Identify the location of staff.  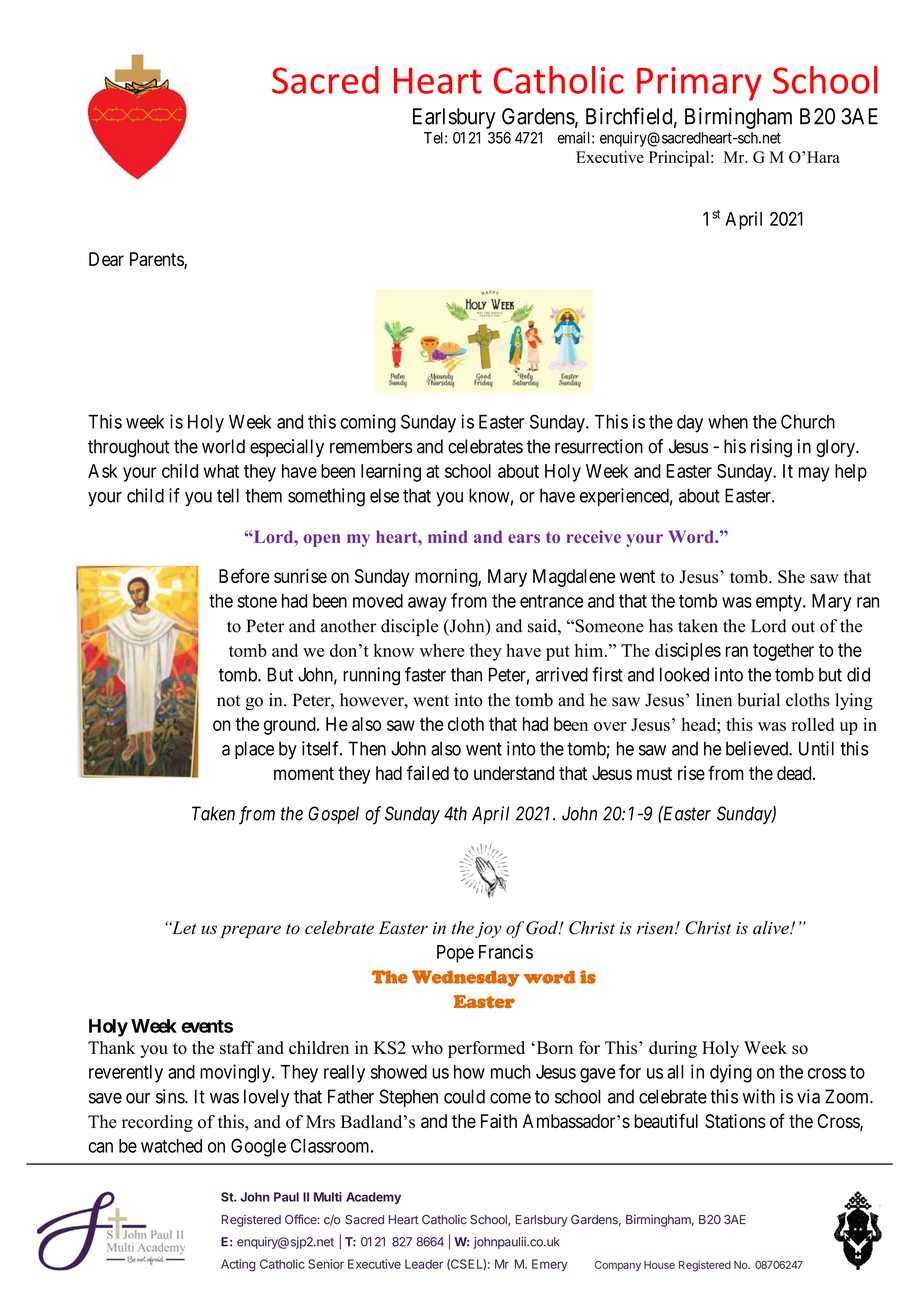
(237, 1048).
